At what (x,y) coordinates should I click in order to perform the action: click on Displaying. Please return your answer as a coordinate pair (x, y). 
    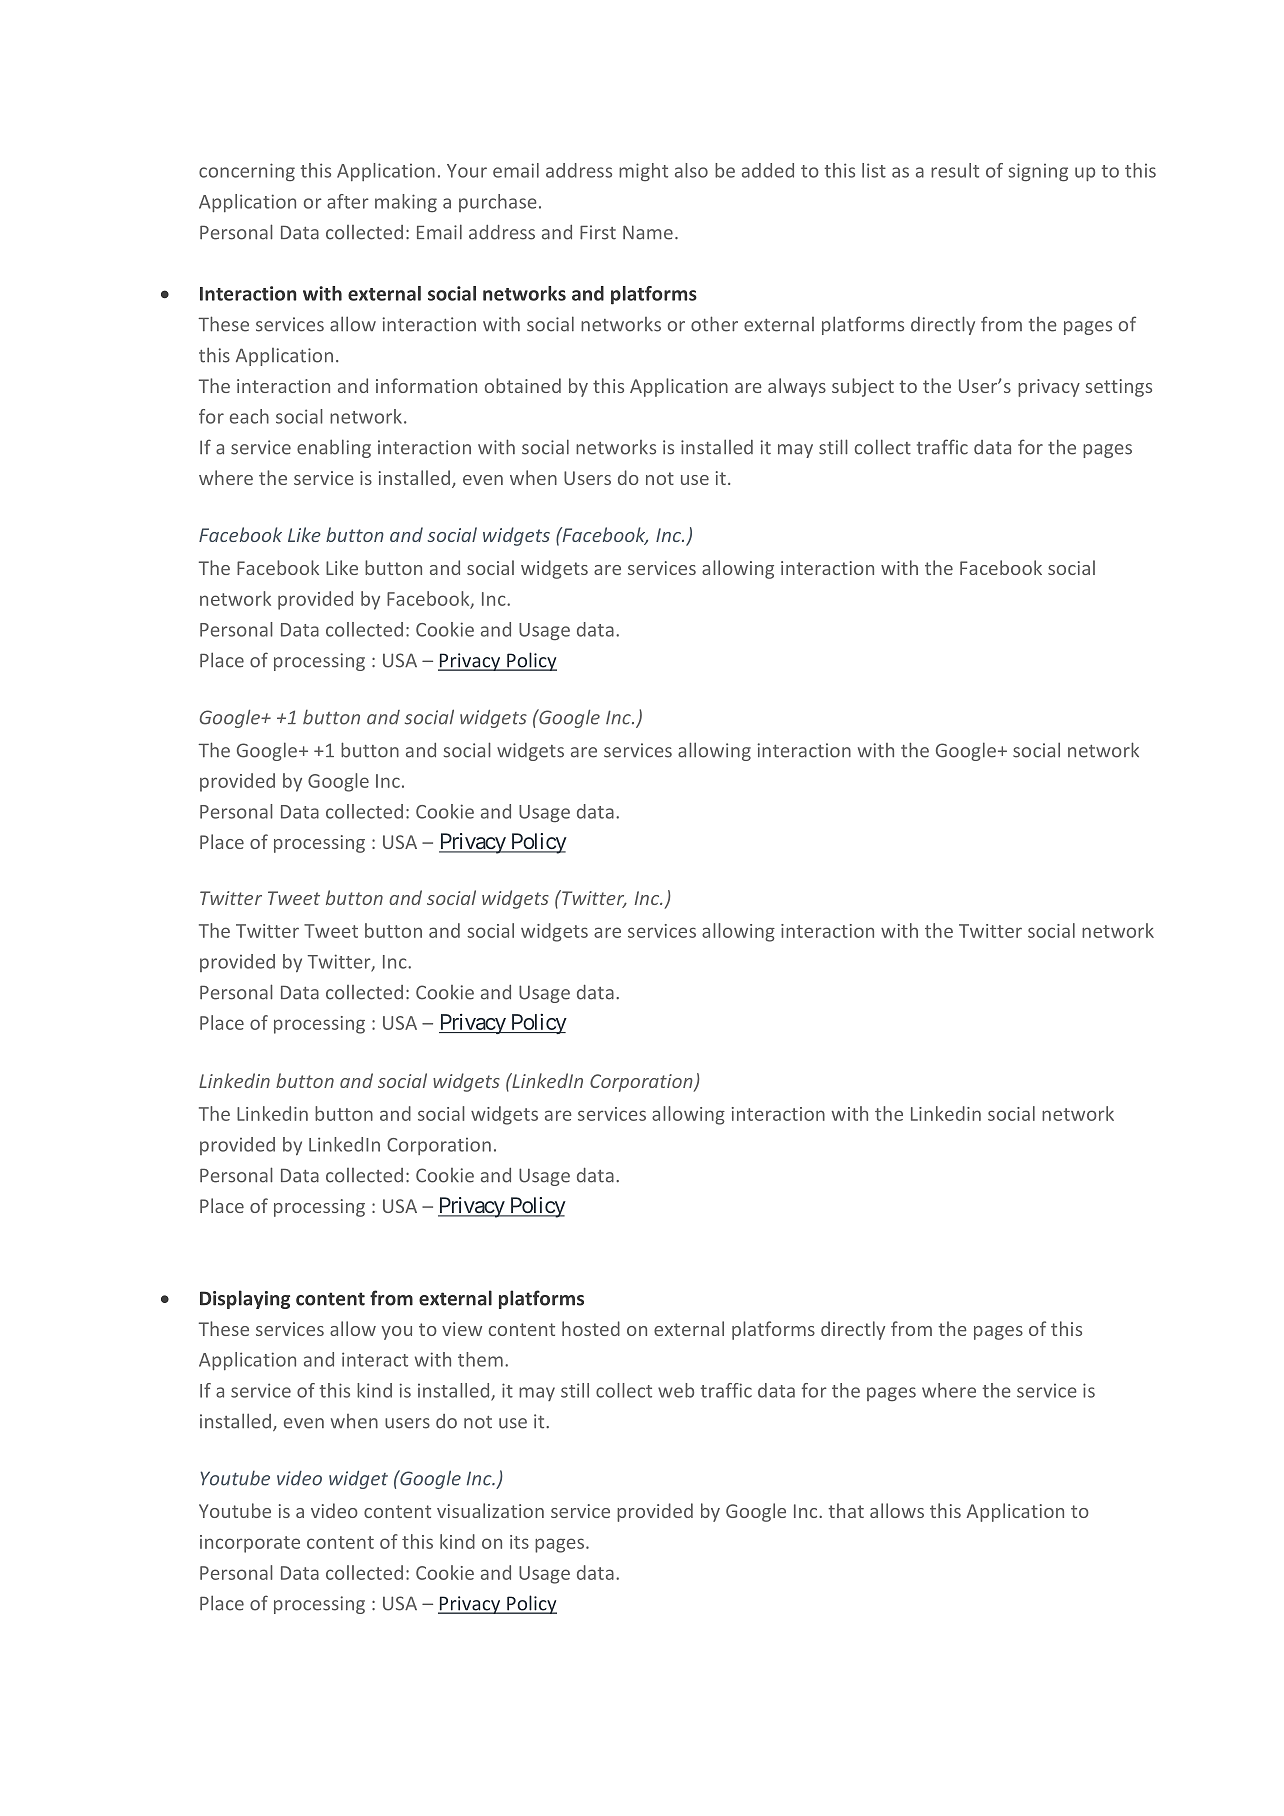
    Looking at the image, I should click on (245, 1299).
